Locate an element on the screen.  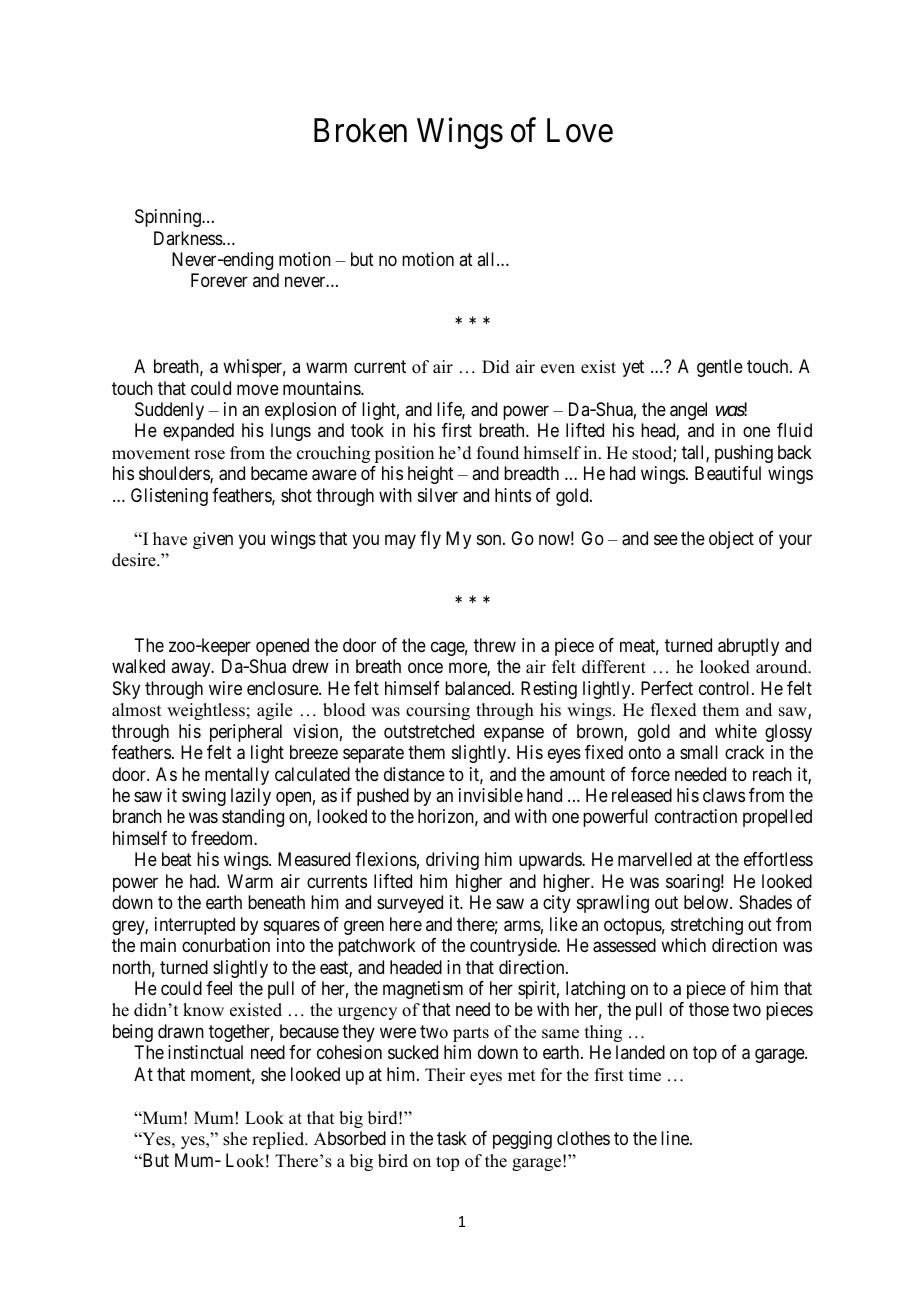
instinctual is located at coordinates (205, 1052).
